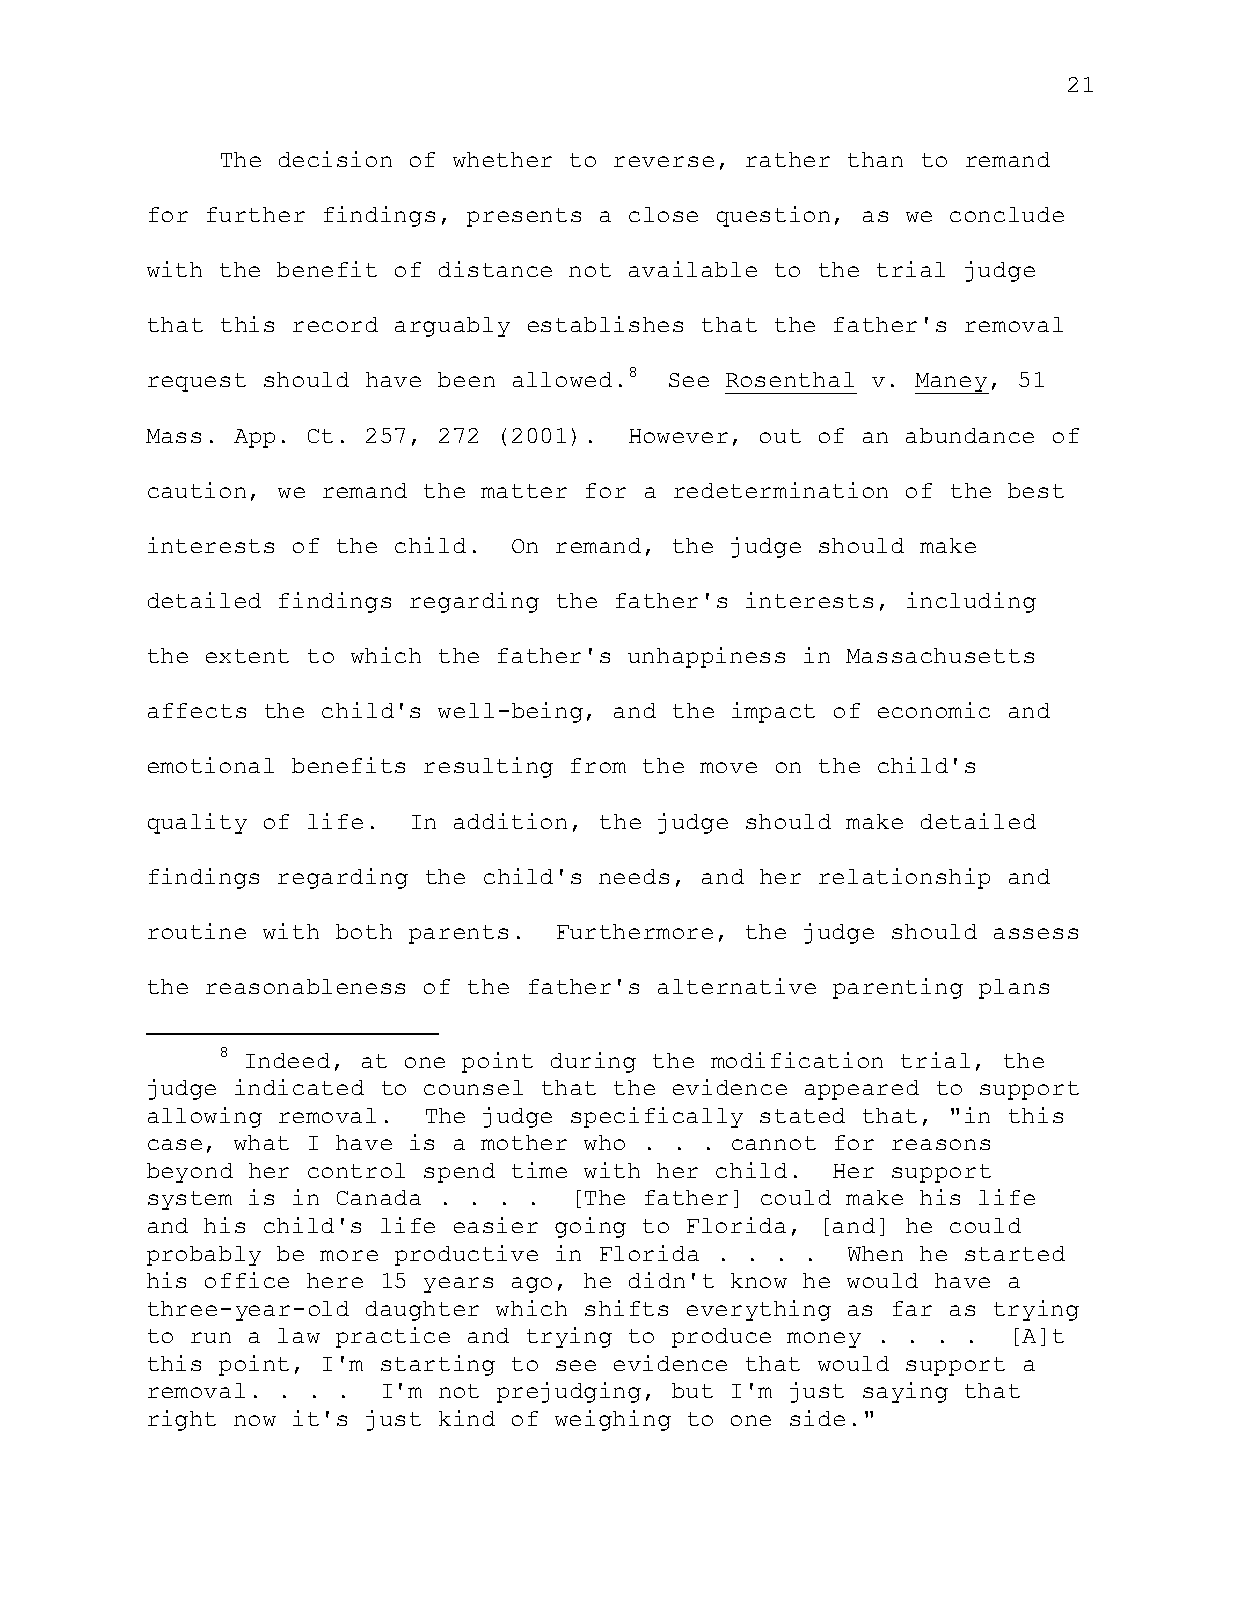 This document has width=1241, height=1606. Describe the element at coordinates (875, 159) in the document. I see `than` at that location.
